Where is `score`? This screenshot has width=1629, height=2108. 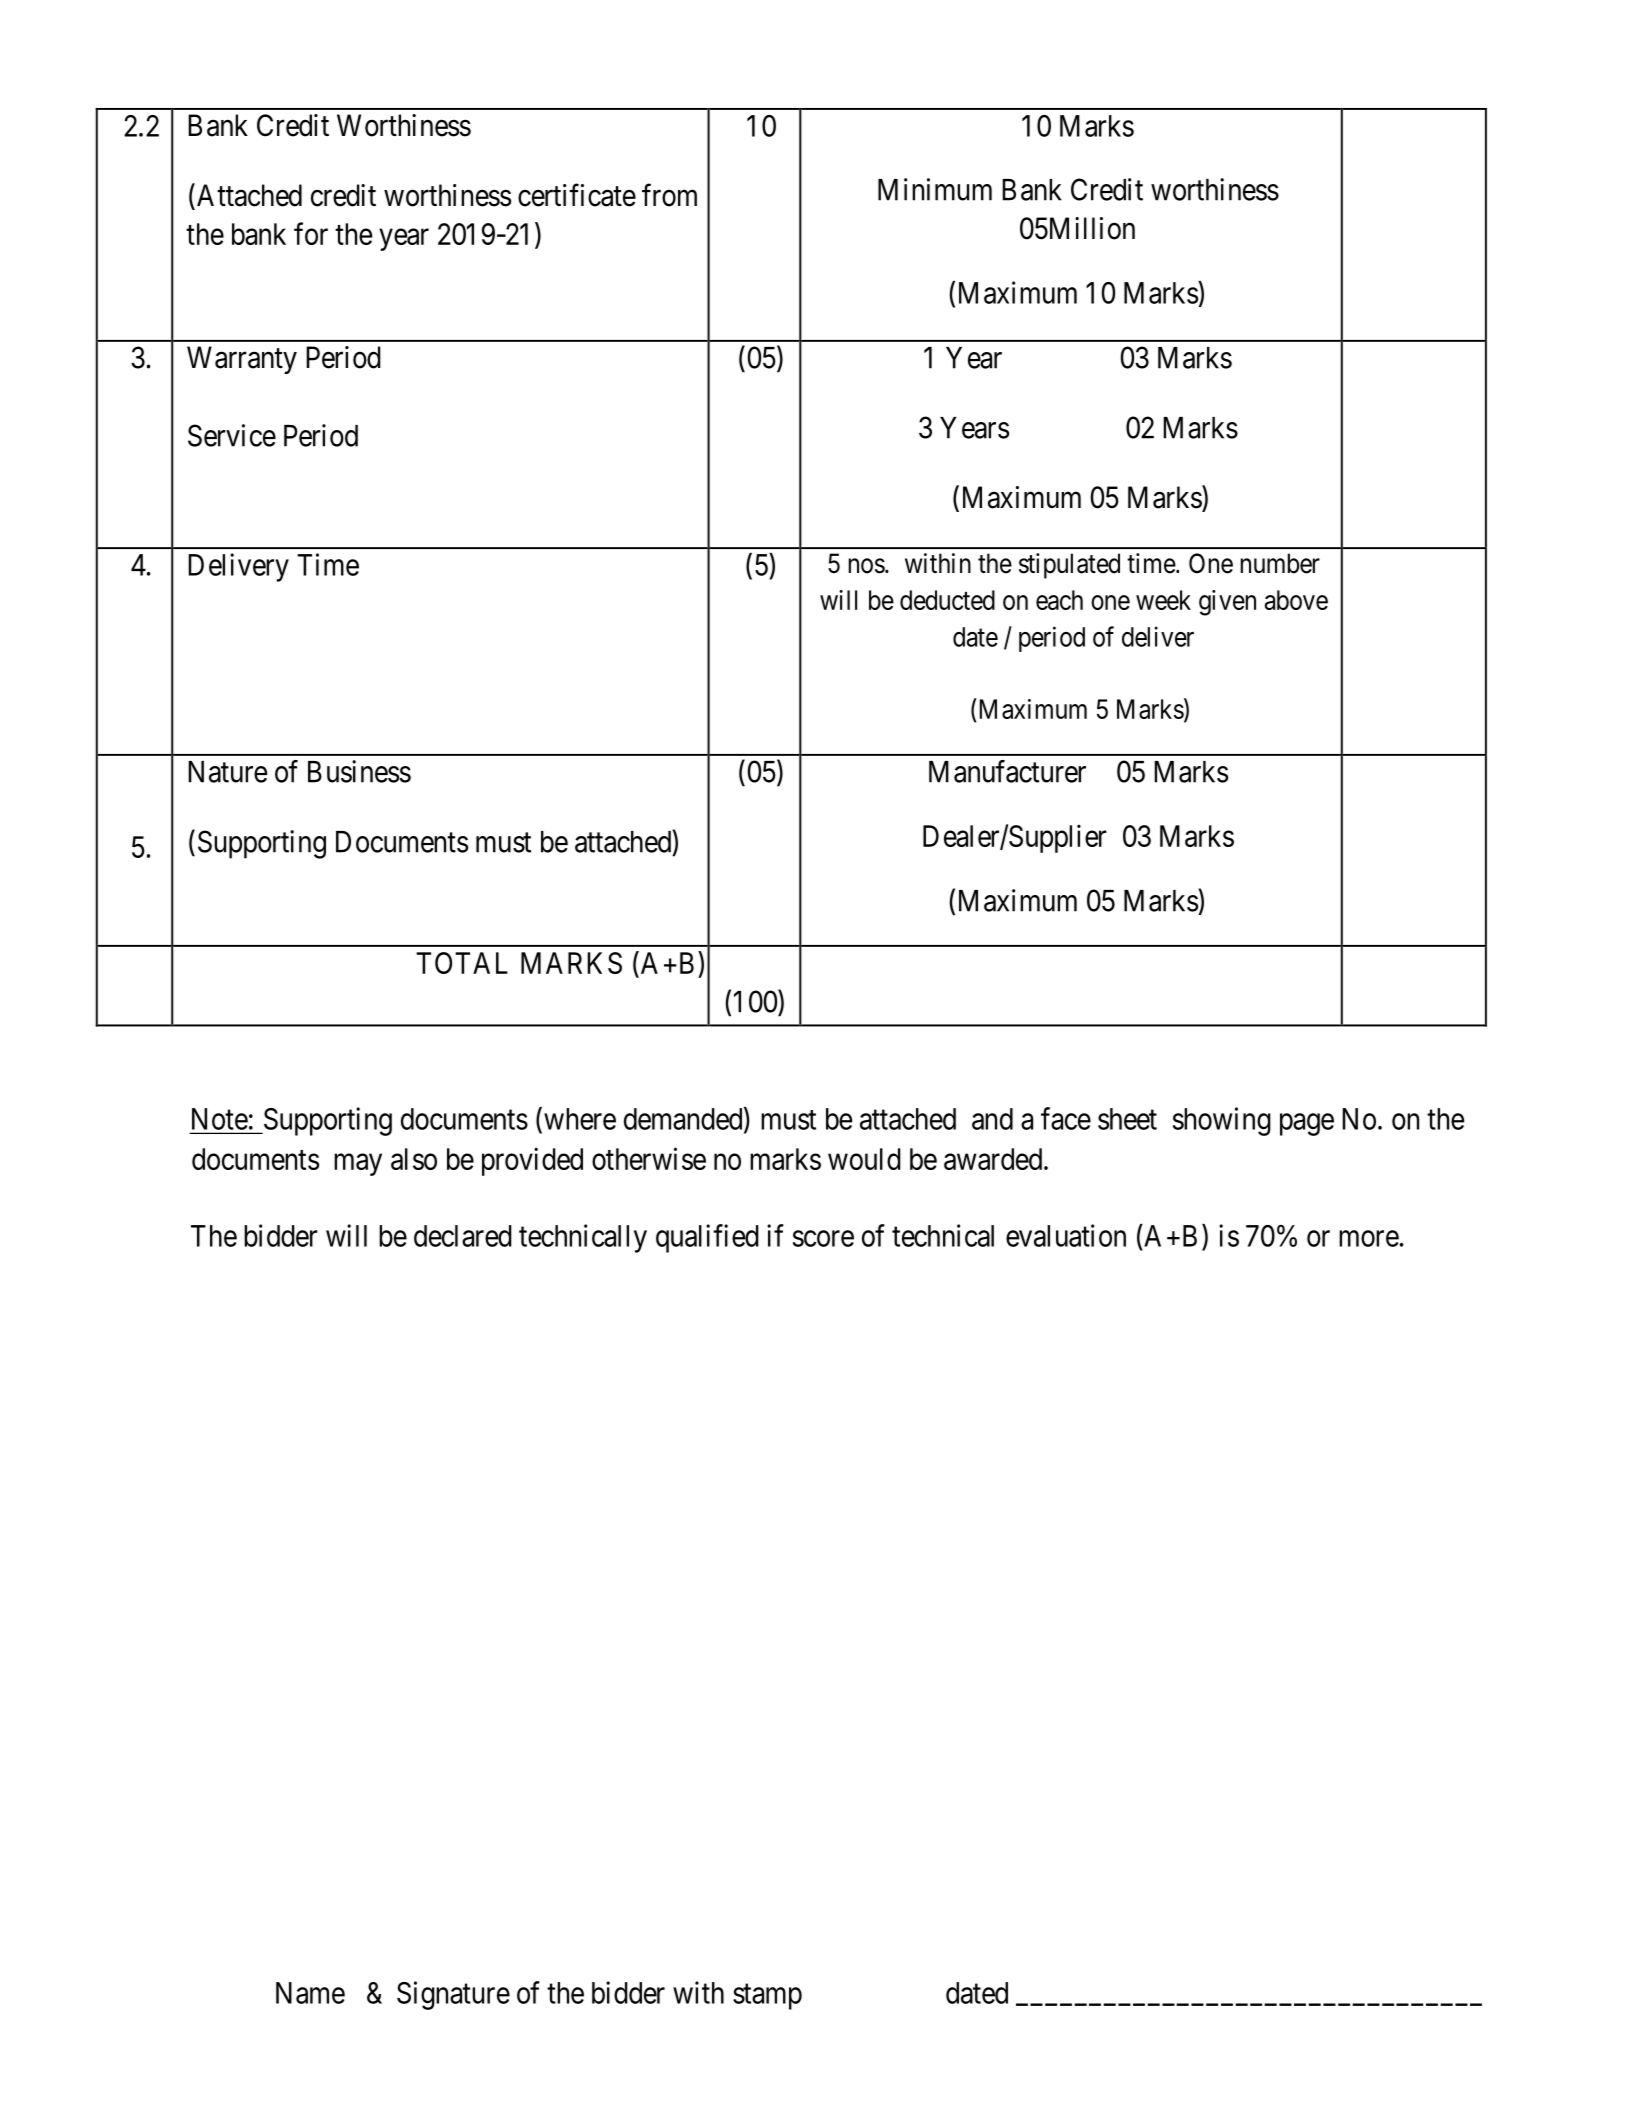
score is located at coordinates (823, 1238).
